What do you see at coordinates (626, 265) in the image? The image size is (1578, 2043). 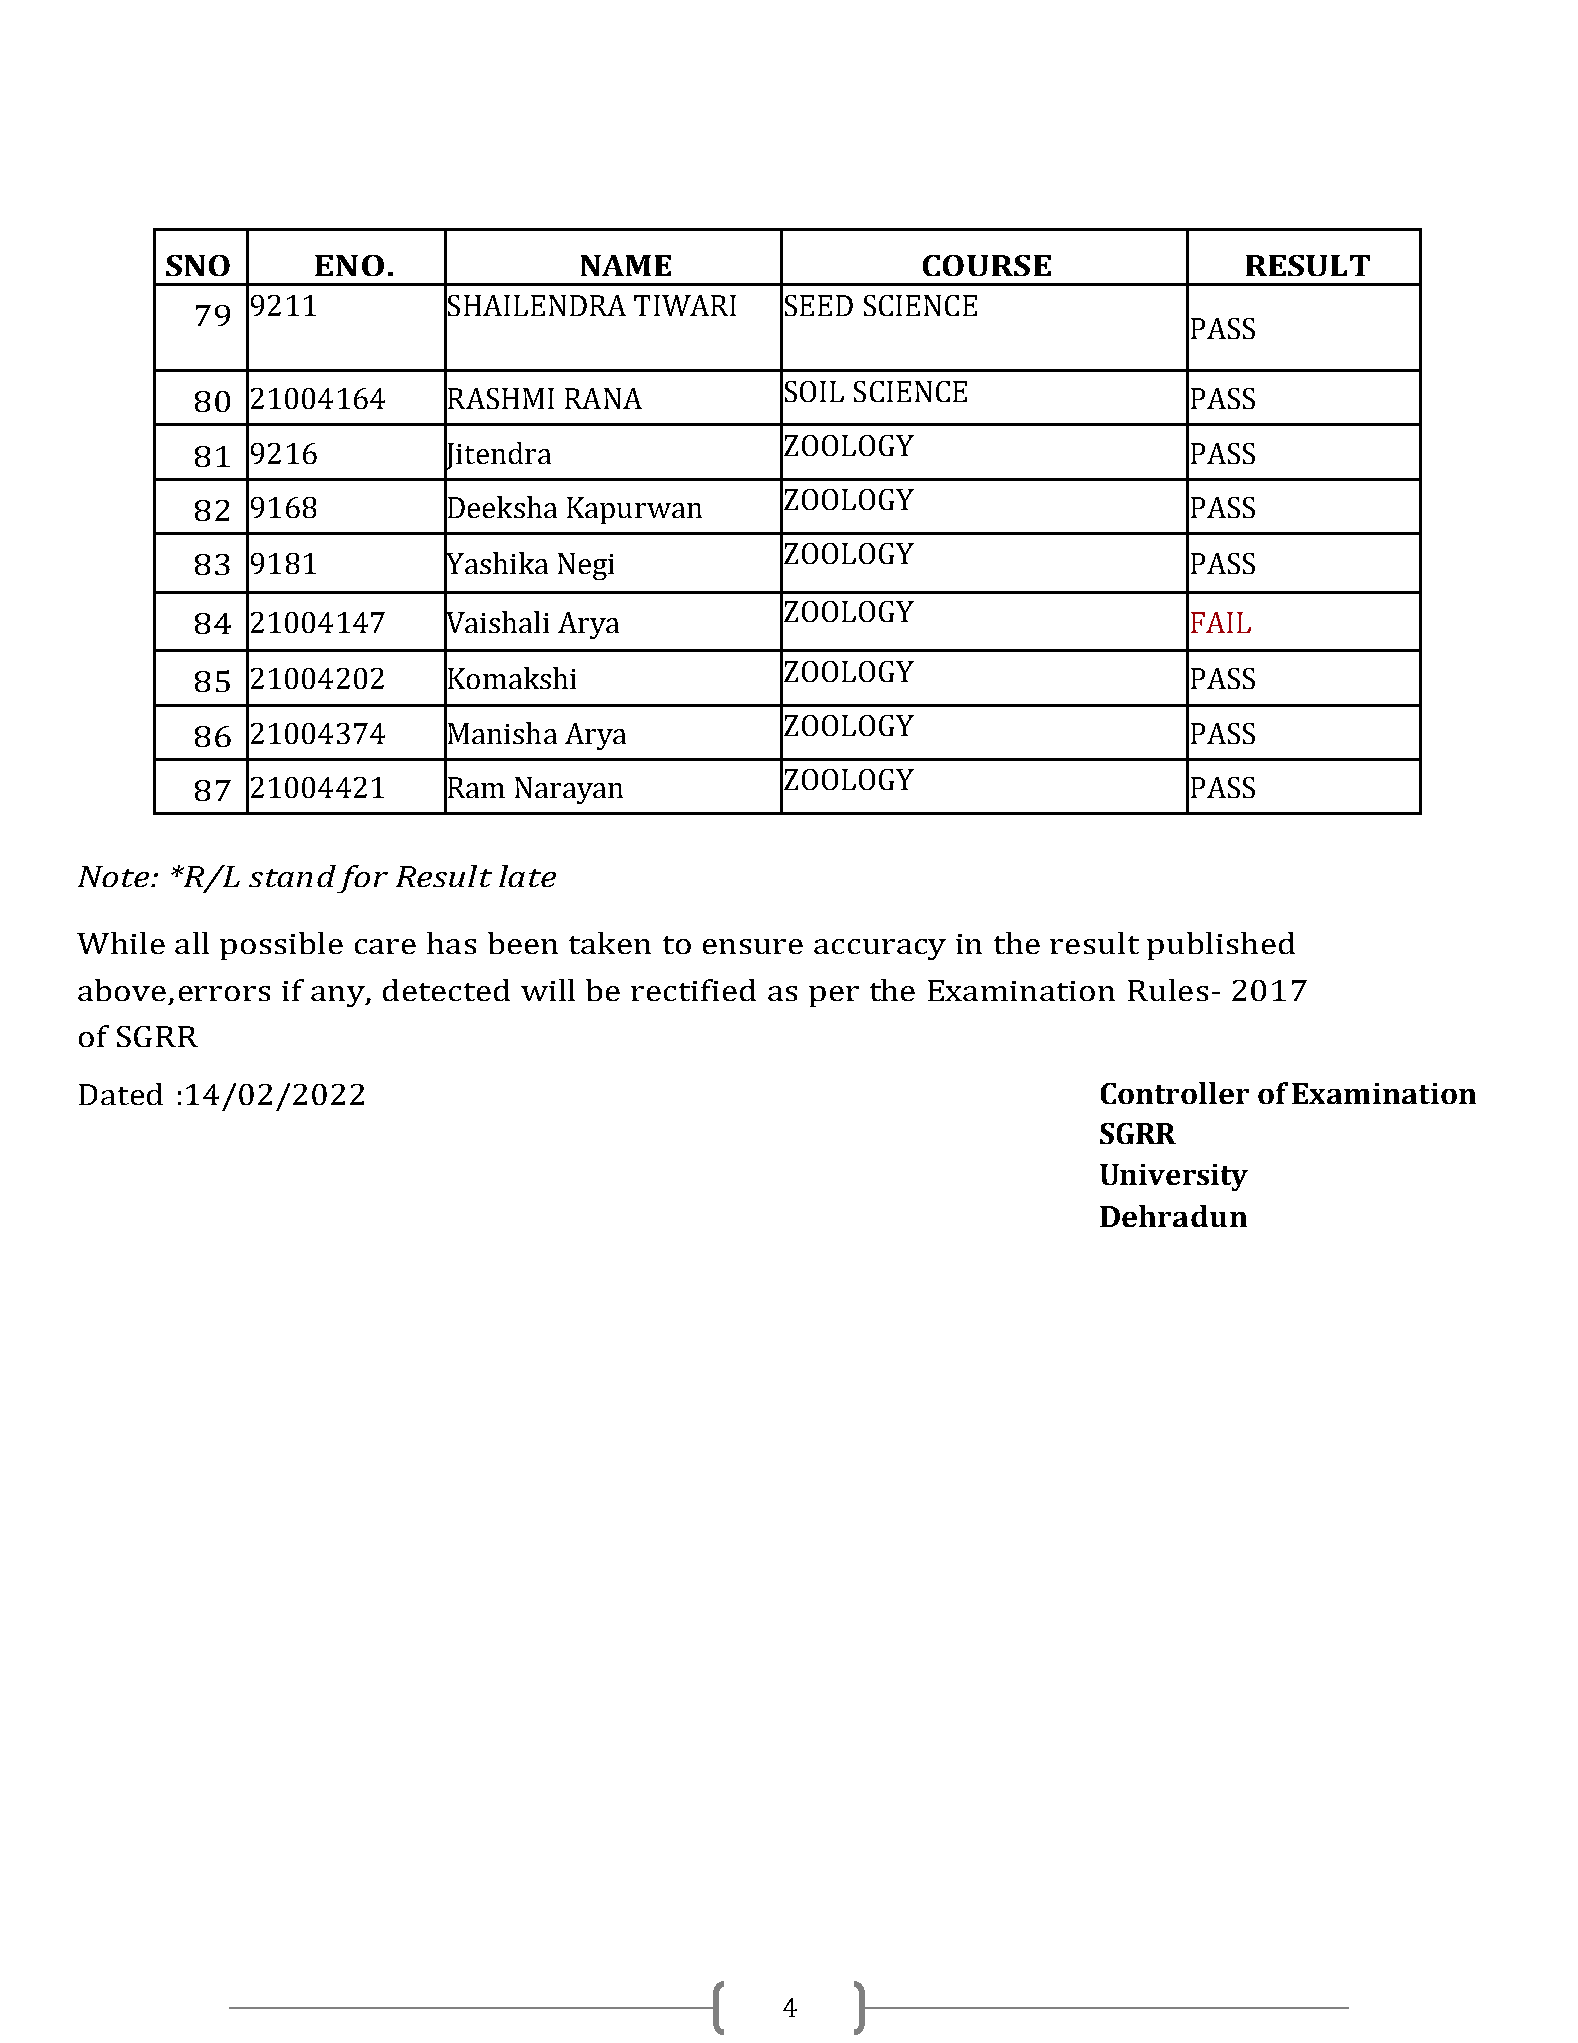 I see `NAME` at bounding box center [626, 265].
